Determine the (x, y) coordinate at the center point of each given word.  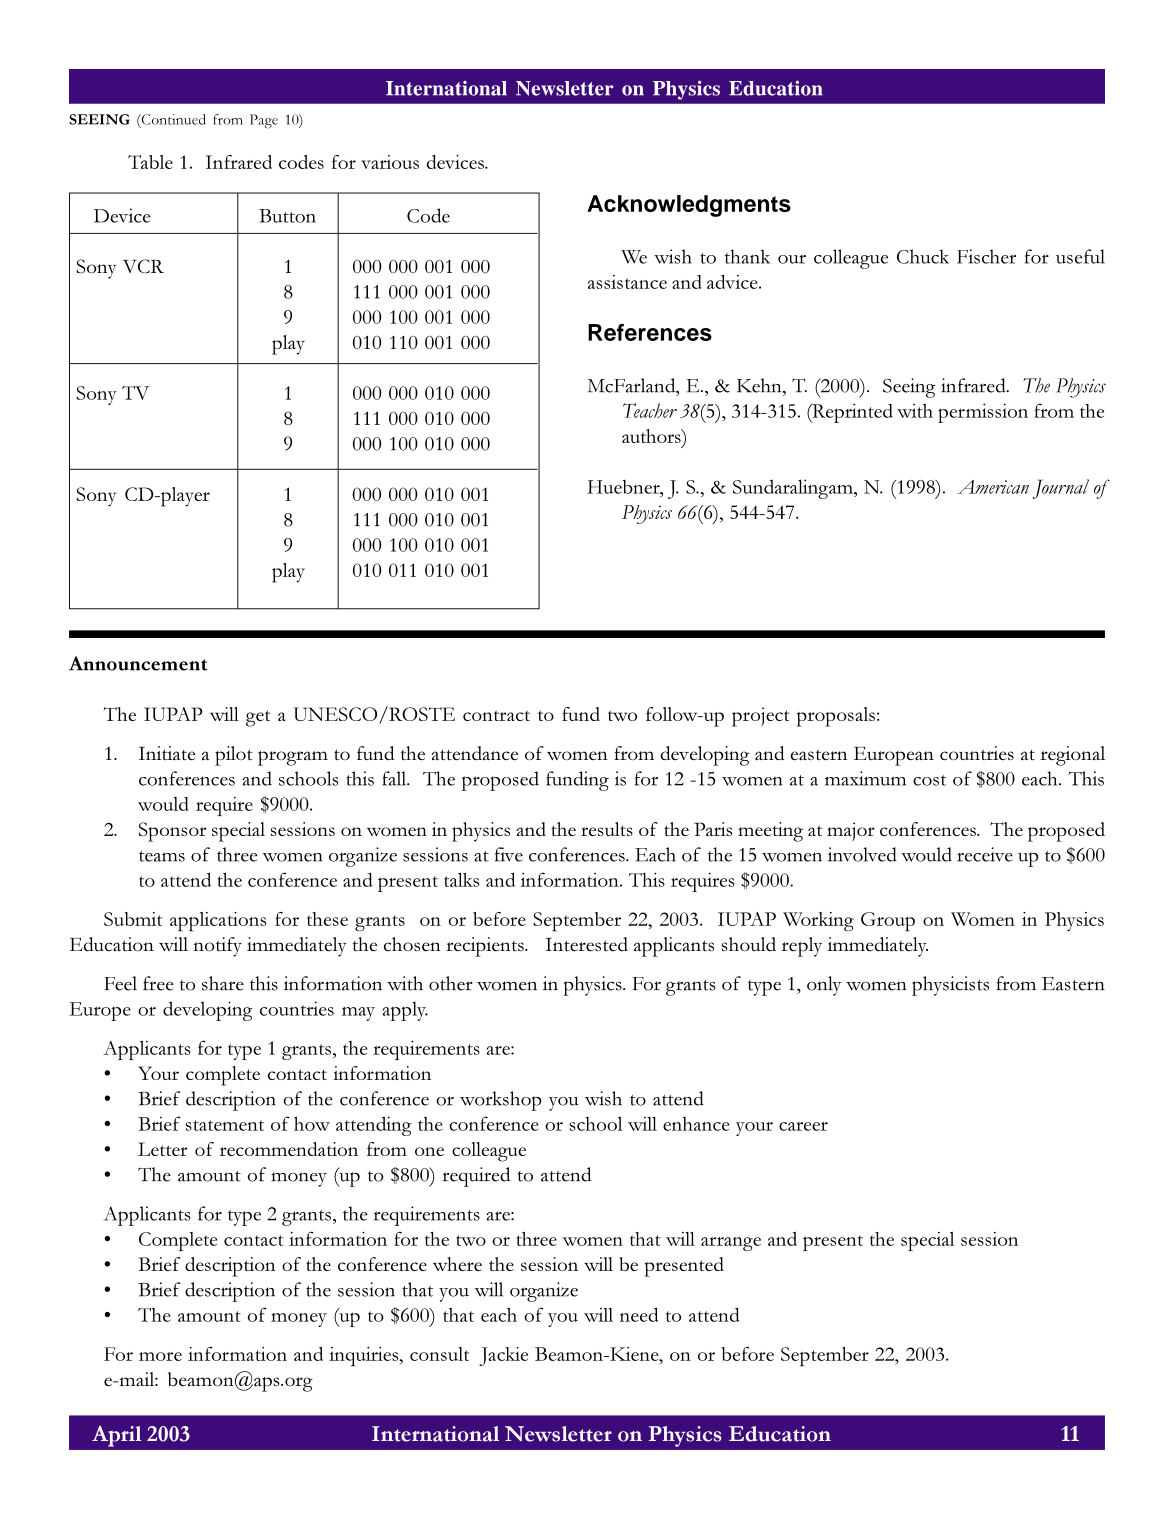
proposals (836, 717)
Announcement (138, 663)
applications (218, 921)
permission (983, 413)
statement (225, 1125)
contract (496, 715)
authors (652, 436)
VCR (143, 266)
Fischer (986, 256)
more (160, 1356)
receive (985, 854)
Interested (587, 944)
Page (264, 121)
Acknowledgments (689, 206)
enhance (696, 1124)
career (803, 1126)
